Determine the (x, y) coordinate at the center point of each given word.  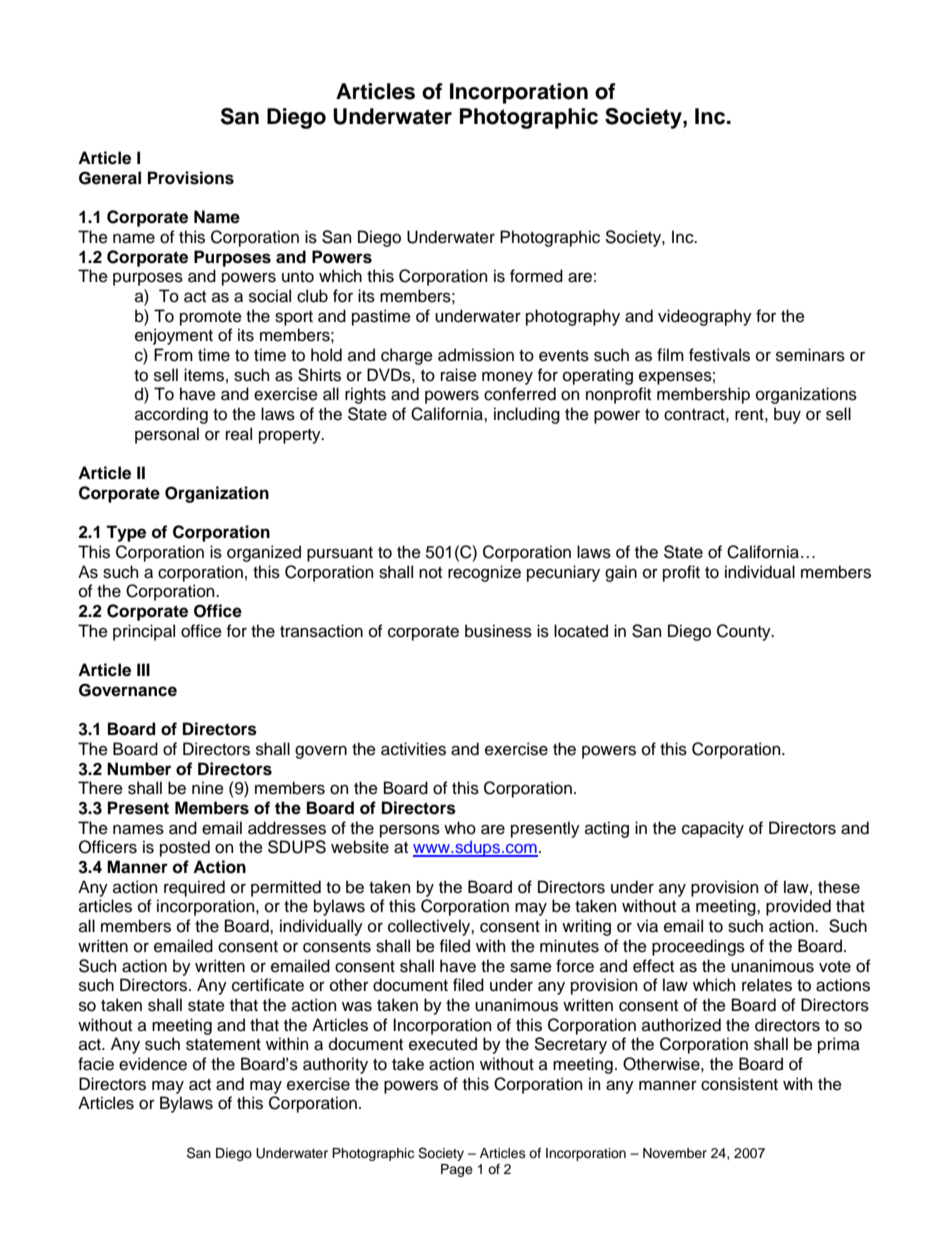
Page (457, 1170)
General (110, 178)
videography (705, 317)
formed (536, 276)
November (675, 1153)
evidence (153, 1064)
